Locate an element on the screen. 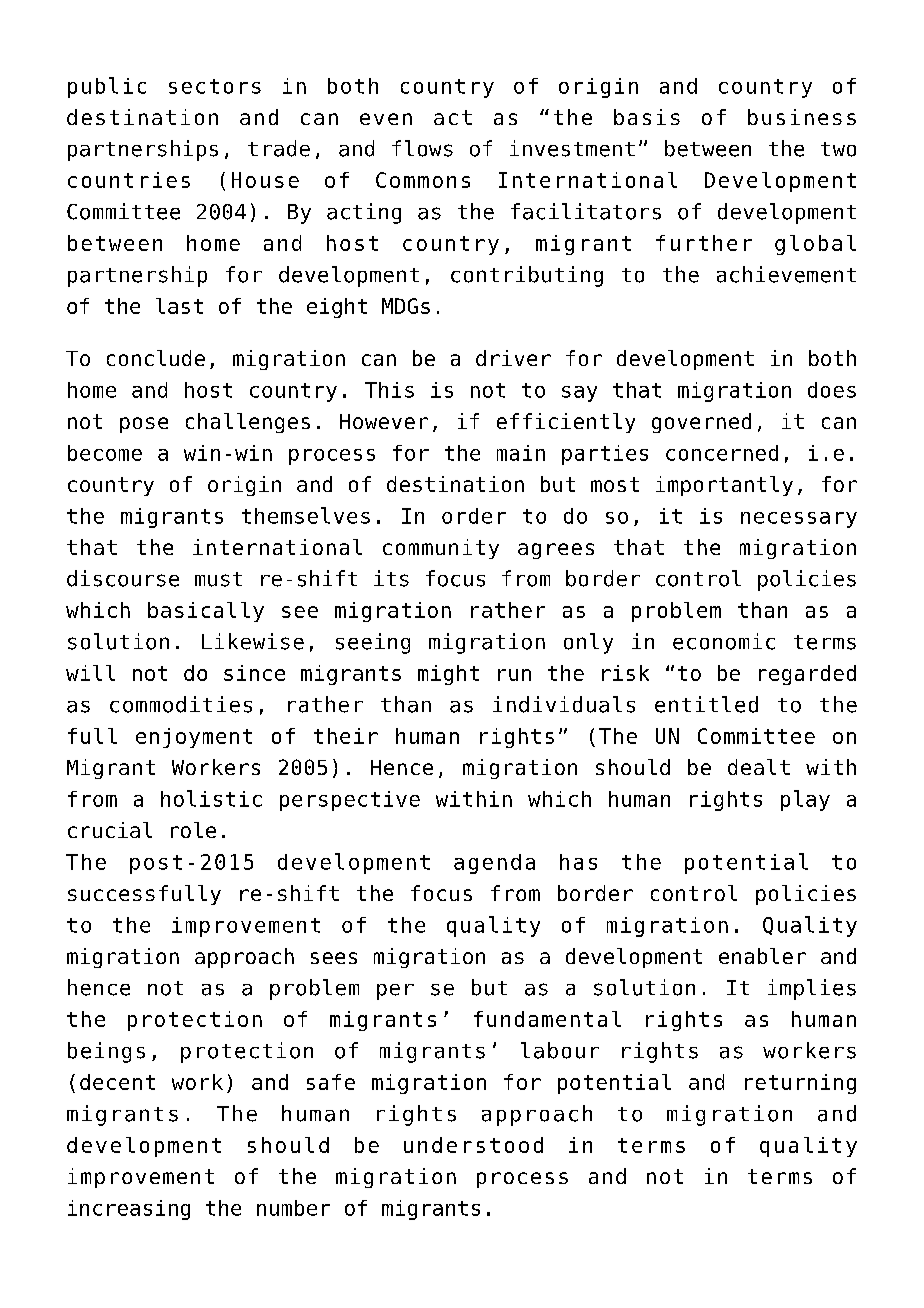  increasing is located at coordinates (129, 1210).
